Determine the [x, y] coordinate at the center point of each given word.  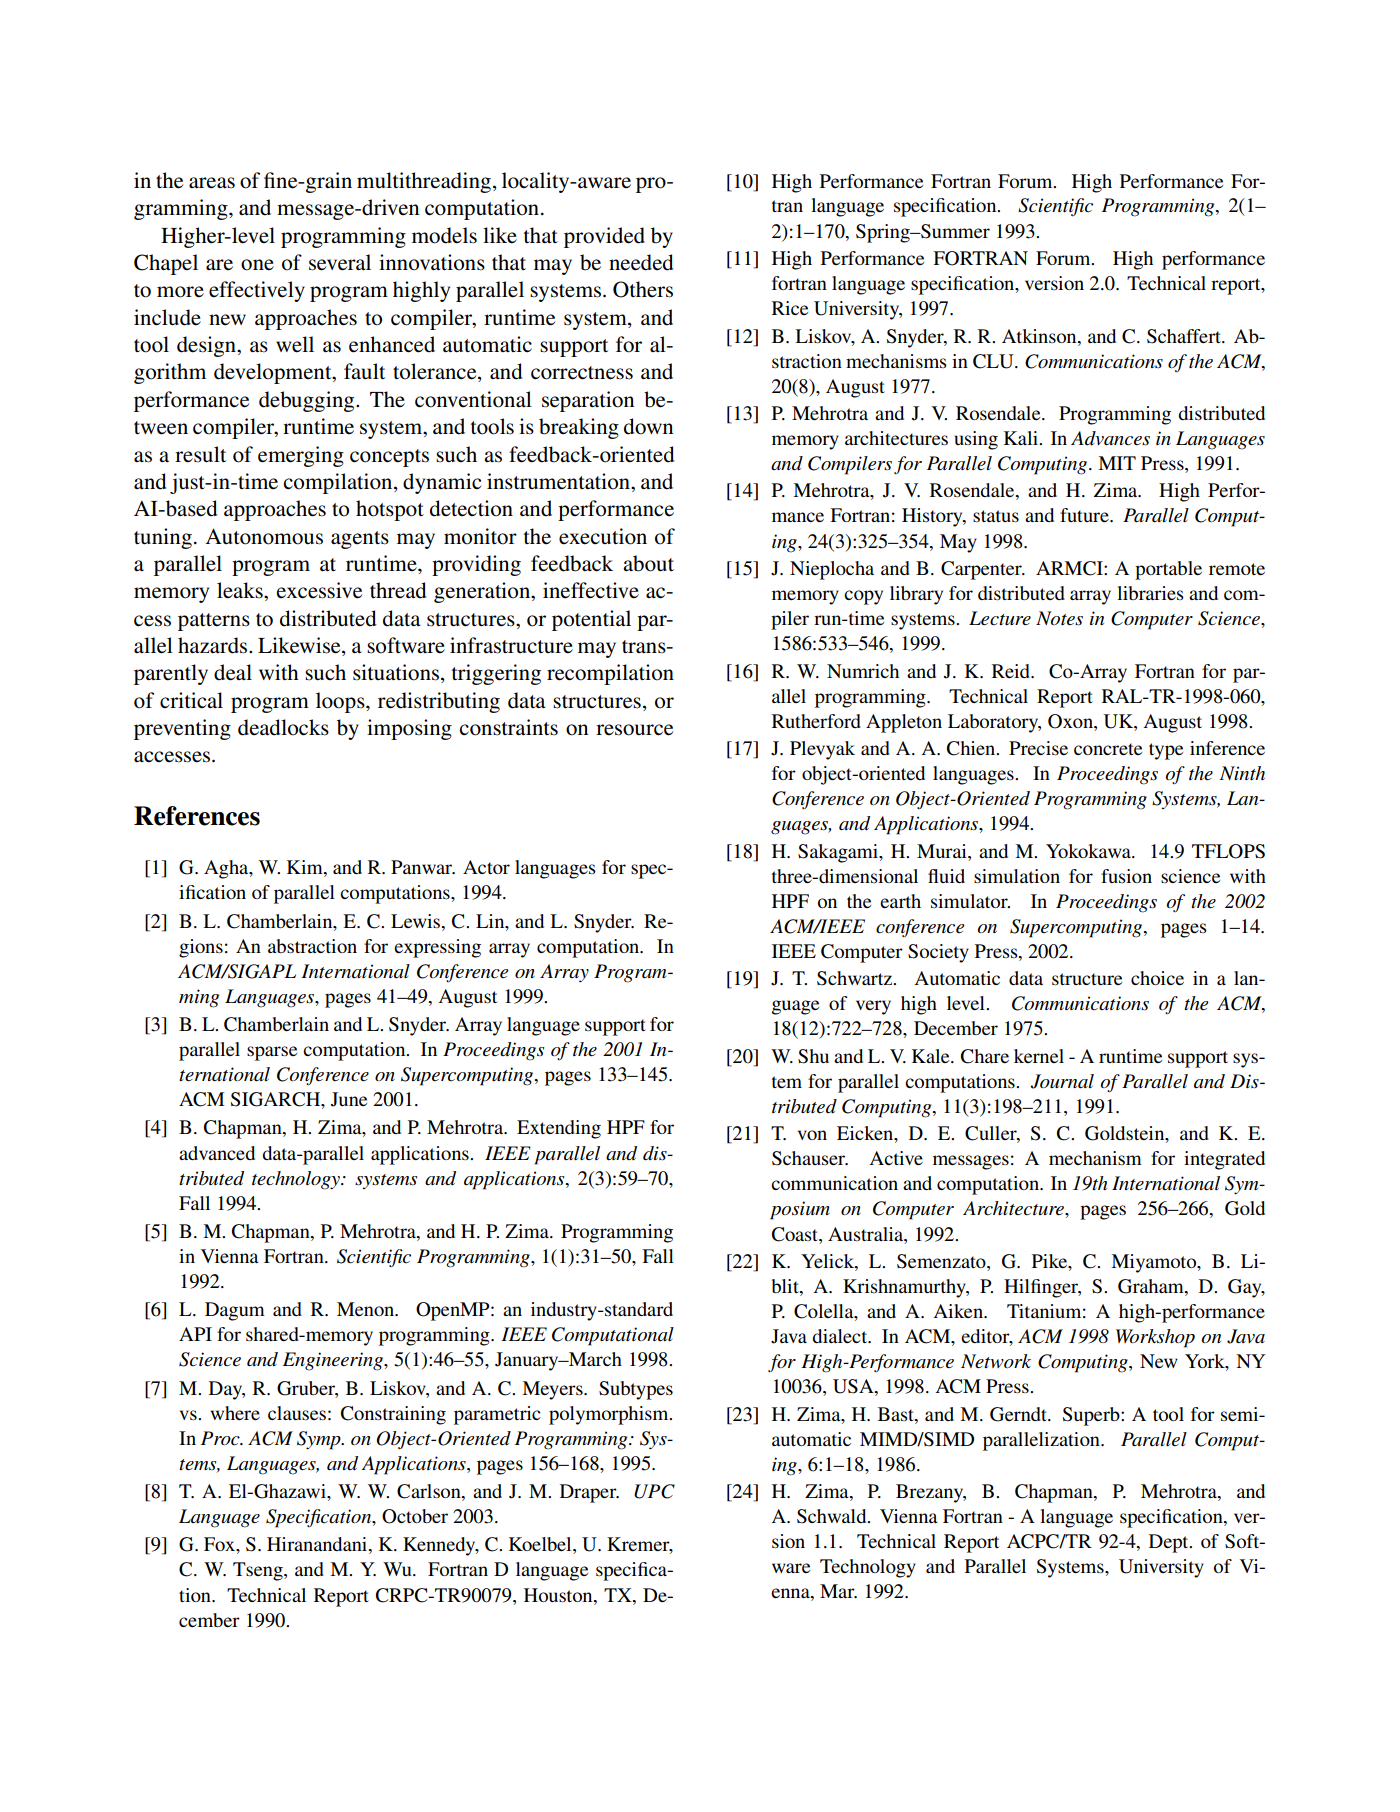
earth [900, 901]
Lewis [417, 921]
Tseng [259, 1571]
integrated [1224, 1160]
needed [641, 262]
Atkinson [1040, 336]
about [648, 563]
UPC [654, 1491]
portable [1168, 570]
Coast [796, 1234]
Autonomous [264, 536]
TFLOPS [1228, 851]
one [257, 265]
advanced [217, 1153]
